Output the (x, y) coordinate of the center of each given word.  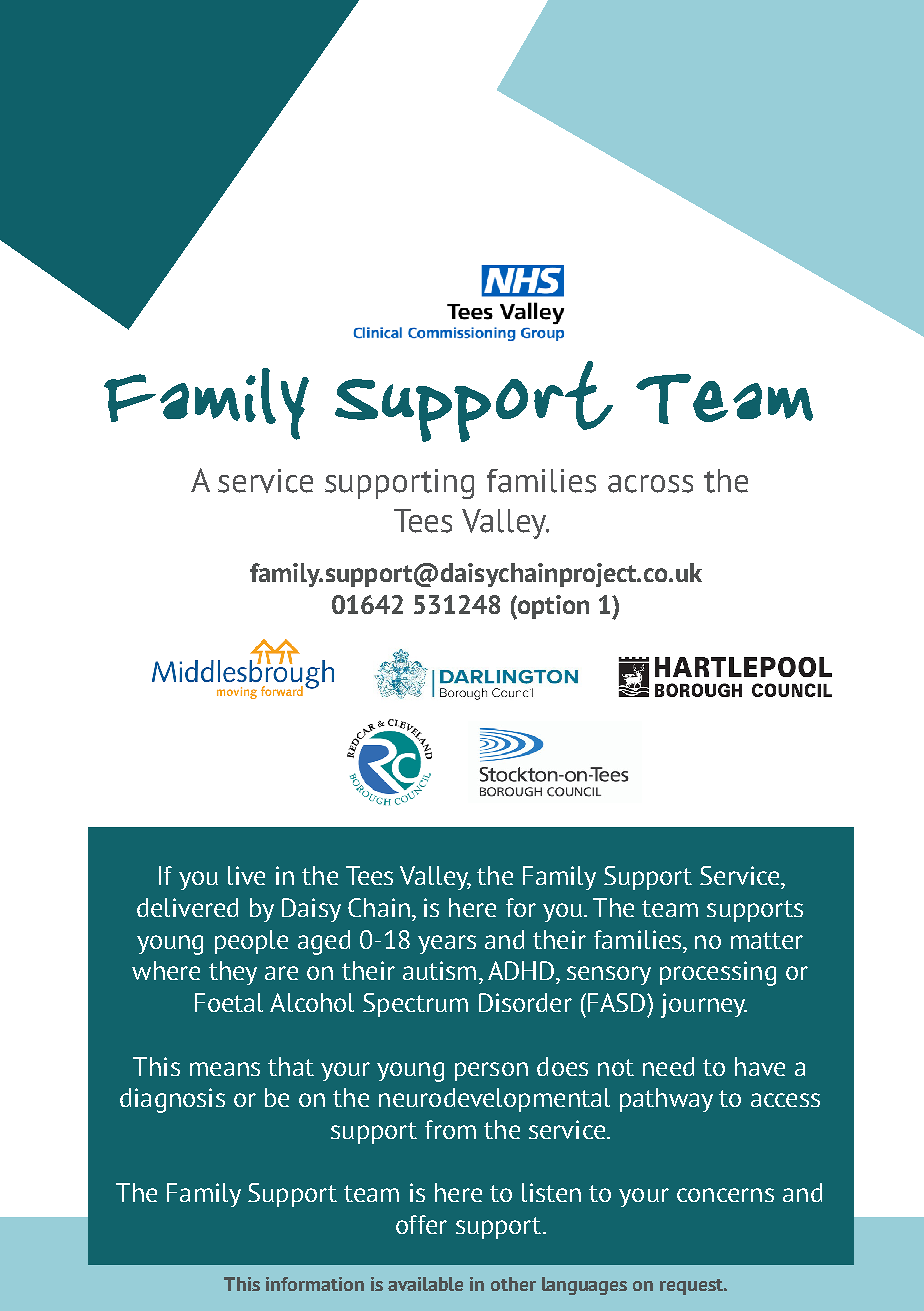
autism (439, 970)
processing (718, 973)
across (650, 484)
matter (767, 940)
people (251, 942)
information (315, 1284)
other (513, 1284)
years (447, 944)
